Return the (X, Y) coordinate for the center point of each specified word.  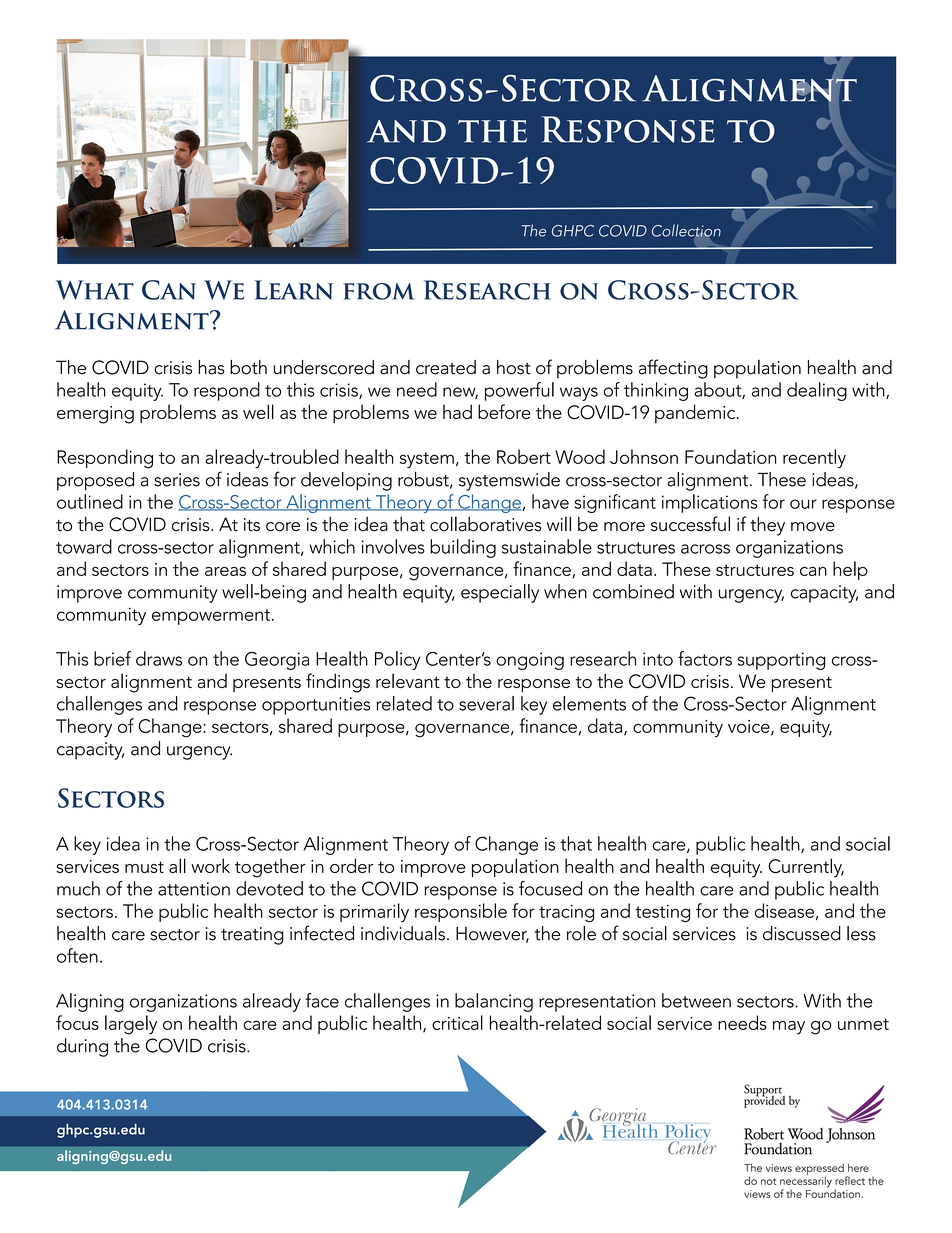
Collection (686, 231)
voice (750, 727)
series (177, 480)
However (492, 935)
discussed (802, 933)
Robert (524, 456)
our (803, 504)
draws (159, 658)
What (95, 290)
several (486, 703)
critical (457, 1022)
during (82, 1047)
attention (194, 889)
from (379, 291)
